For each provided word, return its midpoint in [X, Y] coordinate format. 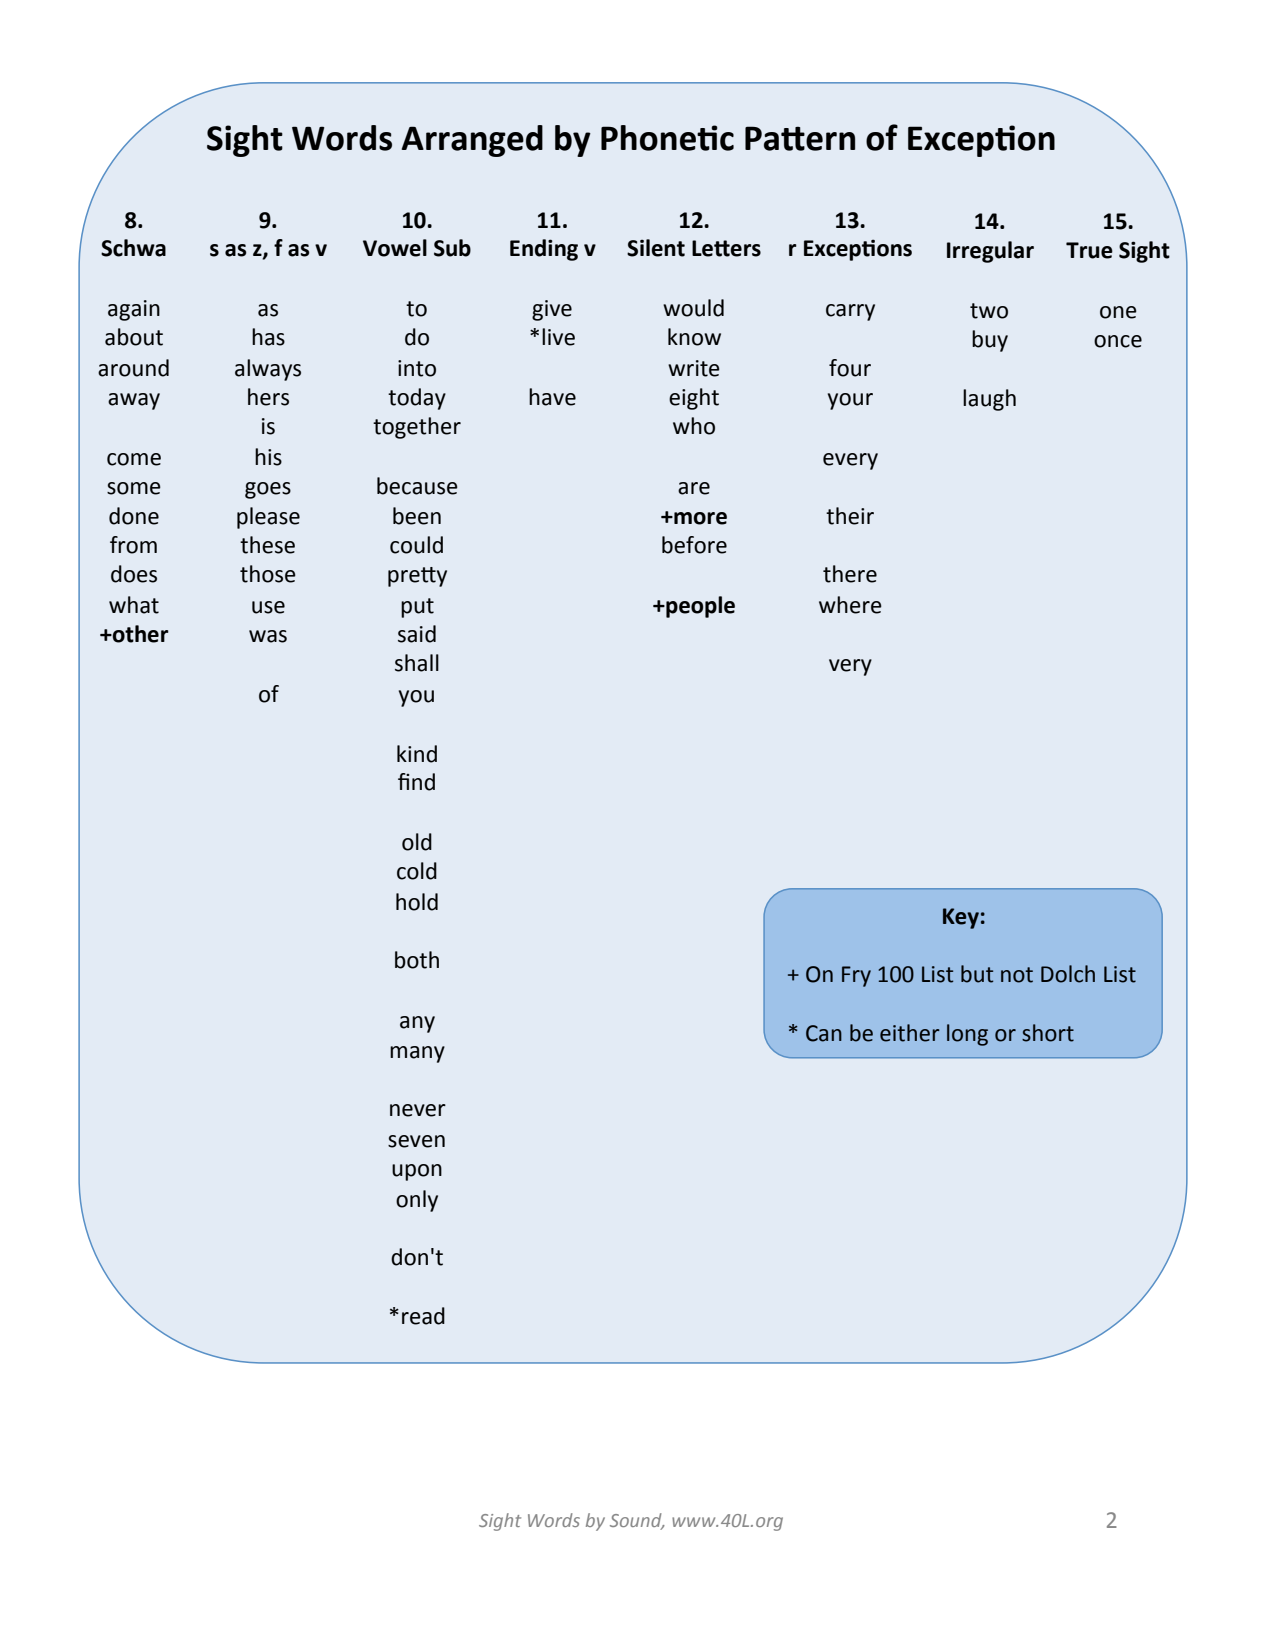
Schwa [133, 248]
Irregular [990, 252]
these [267, 545]
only [417, 1201]
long [967, 1035]
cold [417, 871]
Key [961, 918]
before [694, 545]
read [423, 1316]
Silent [656, 248]
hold [417, 902]
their [850, 516]
